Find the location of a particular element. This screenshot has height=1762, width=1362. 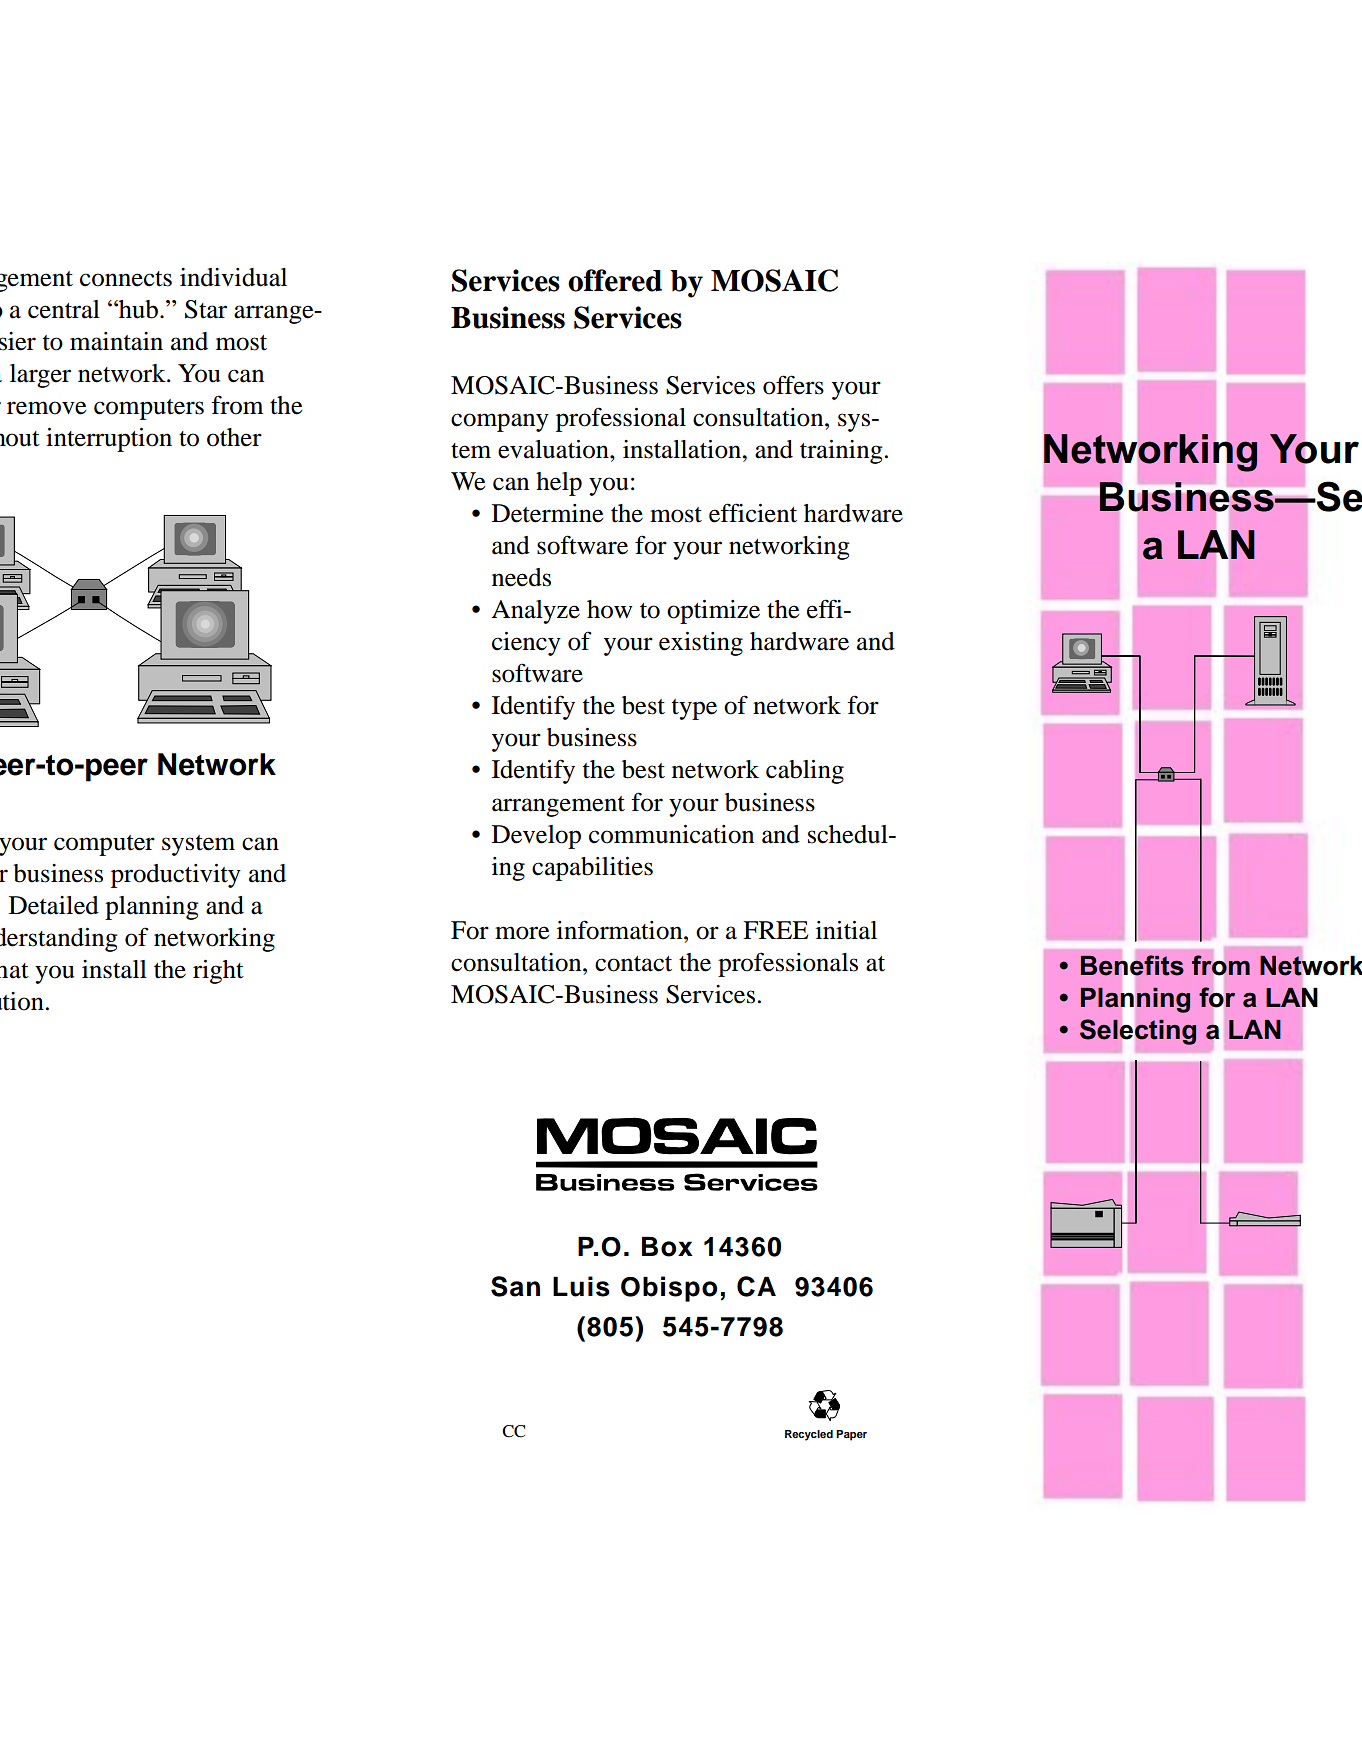

system is located at coordinates (198, 845).
